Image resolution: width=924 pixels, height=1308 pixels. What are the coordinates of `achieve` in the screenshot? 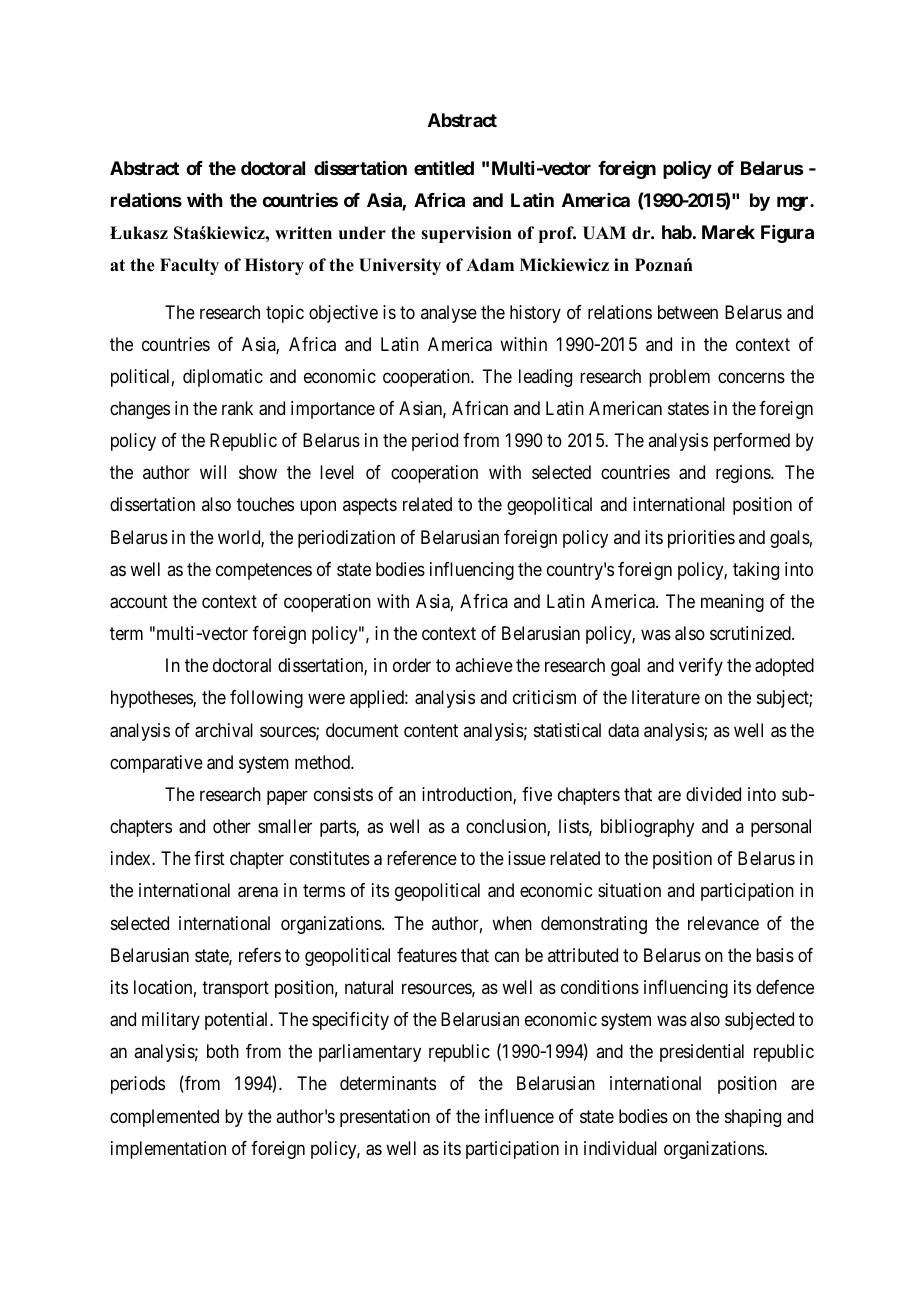 It's located at (484, 665).
